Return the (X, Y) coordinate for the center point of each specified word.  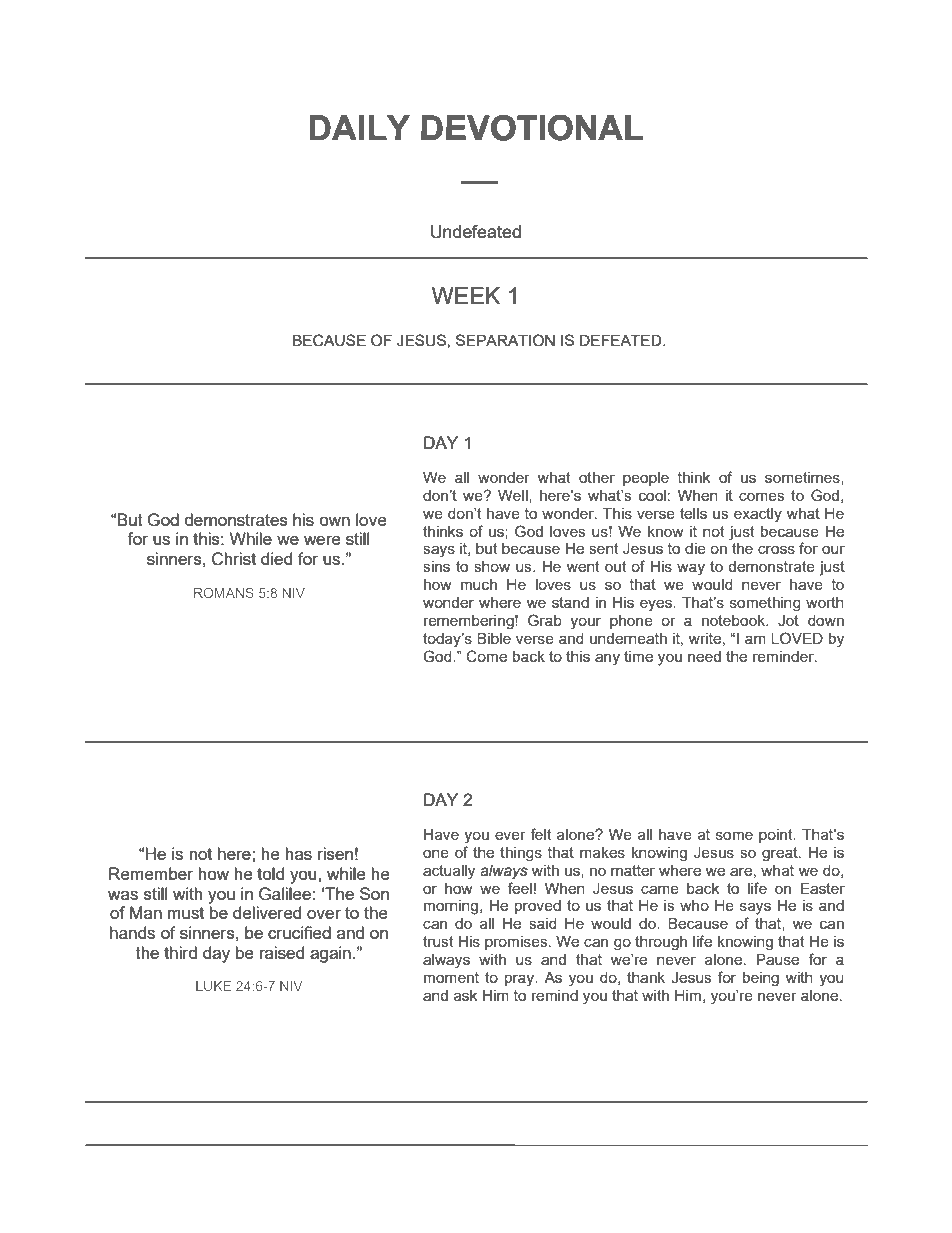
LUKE (213, 986)
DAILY (360, 127)
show (492, 566)
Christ (234, 559)
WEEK (466, 295)
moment (451, 977)
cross (776, 550)
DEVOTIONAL (532, 127)
